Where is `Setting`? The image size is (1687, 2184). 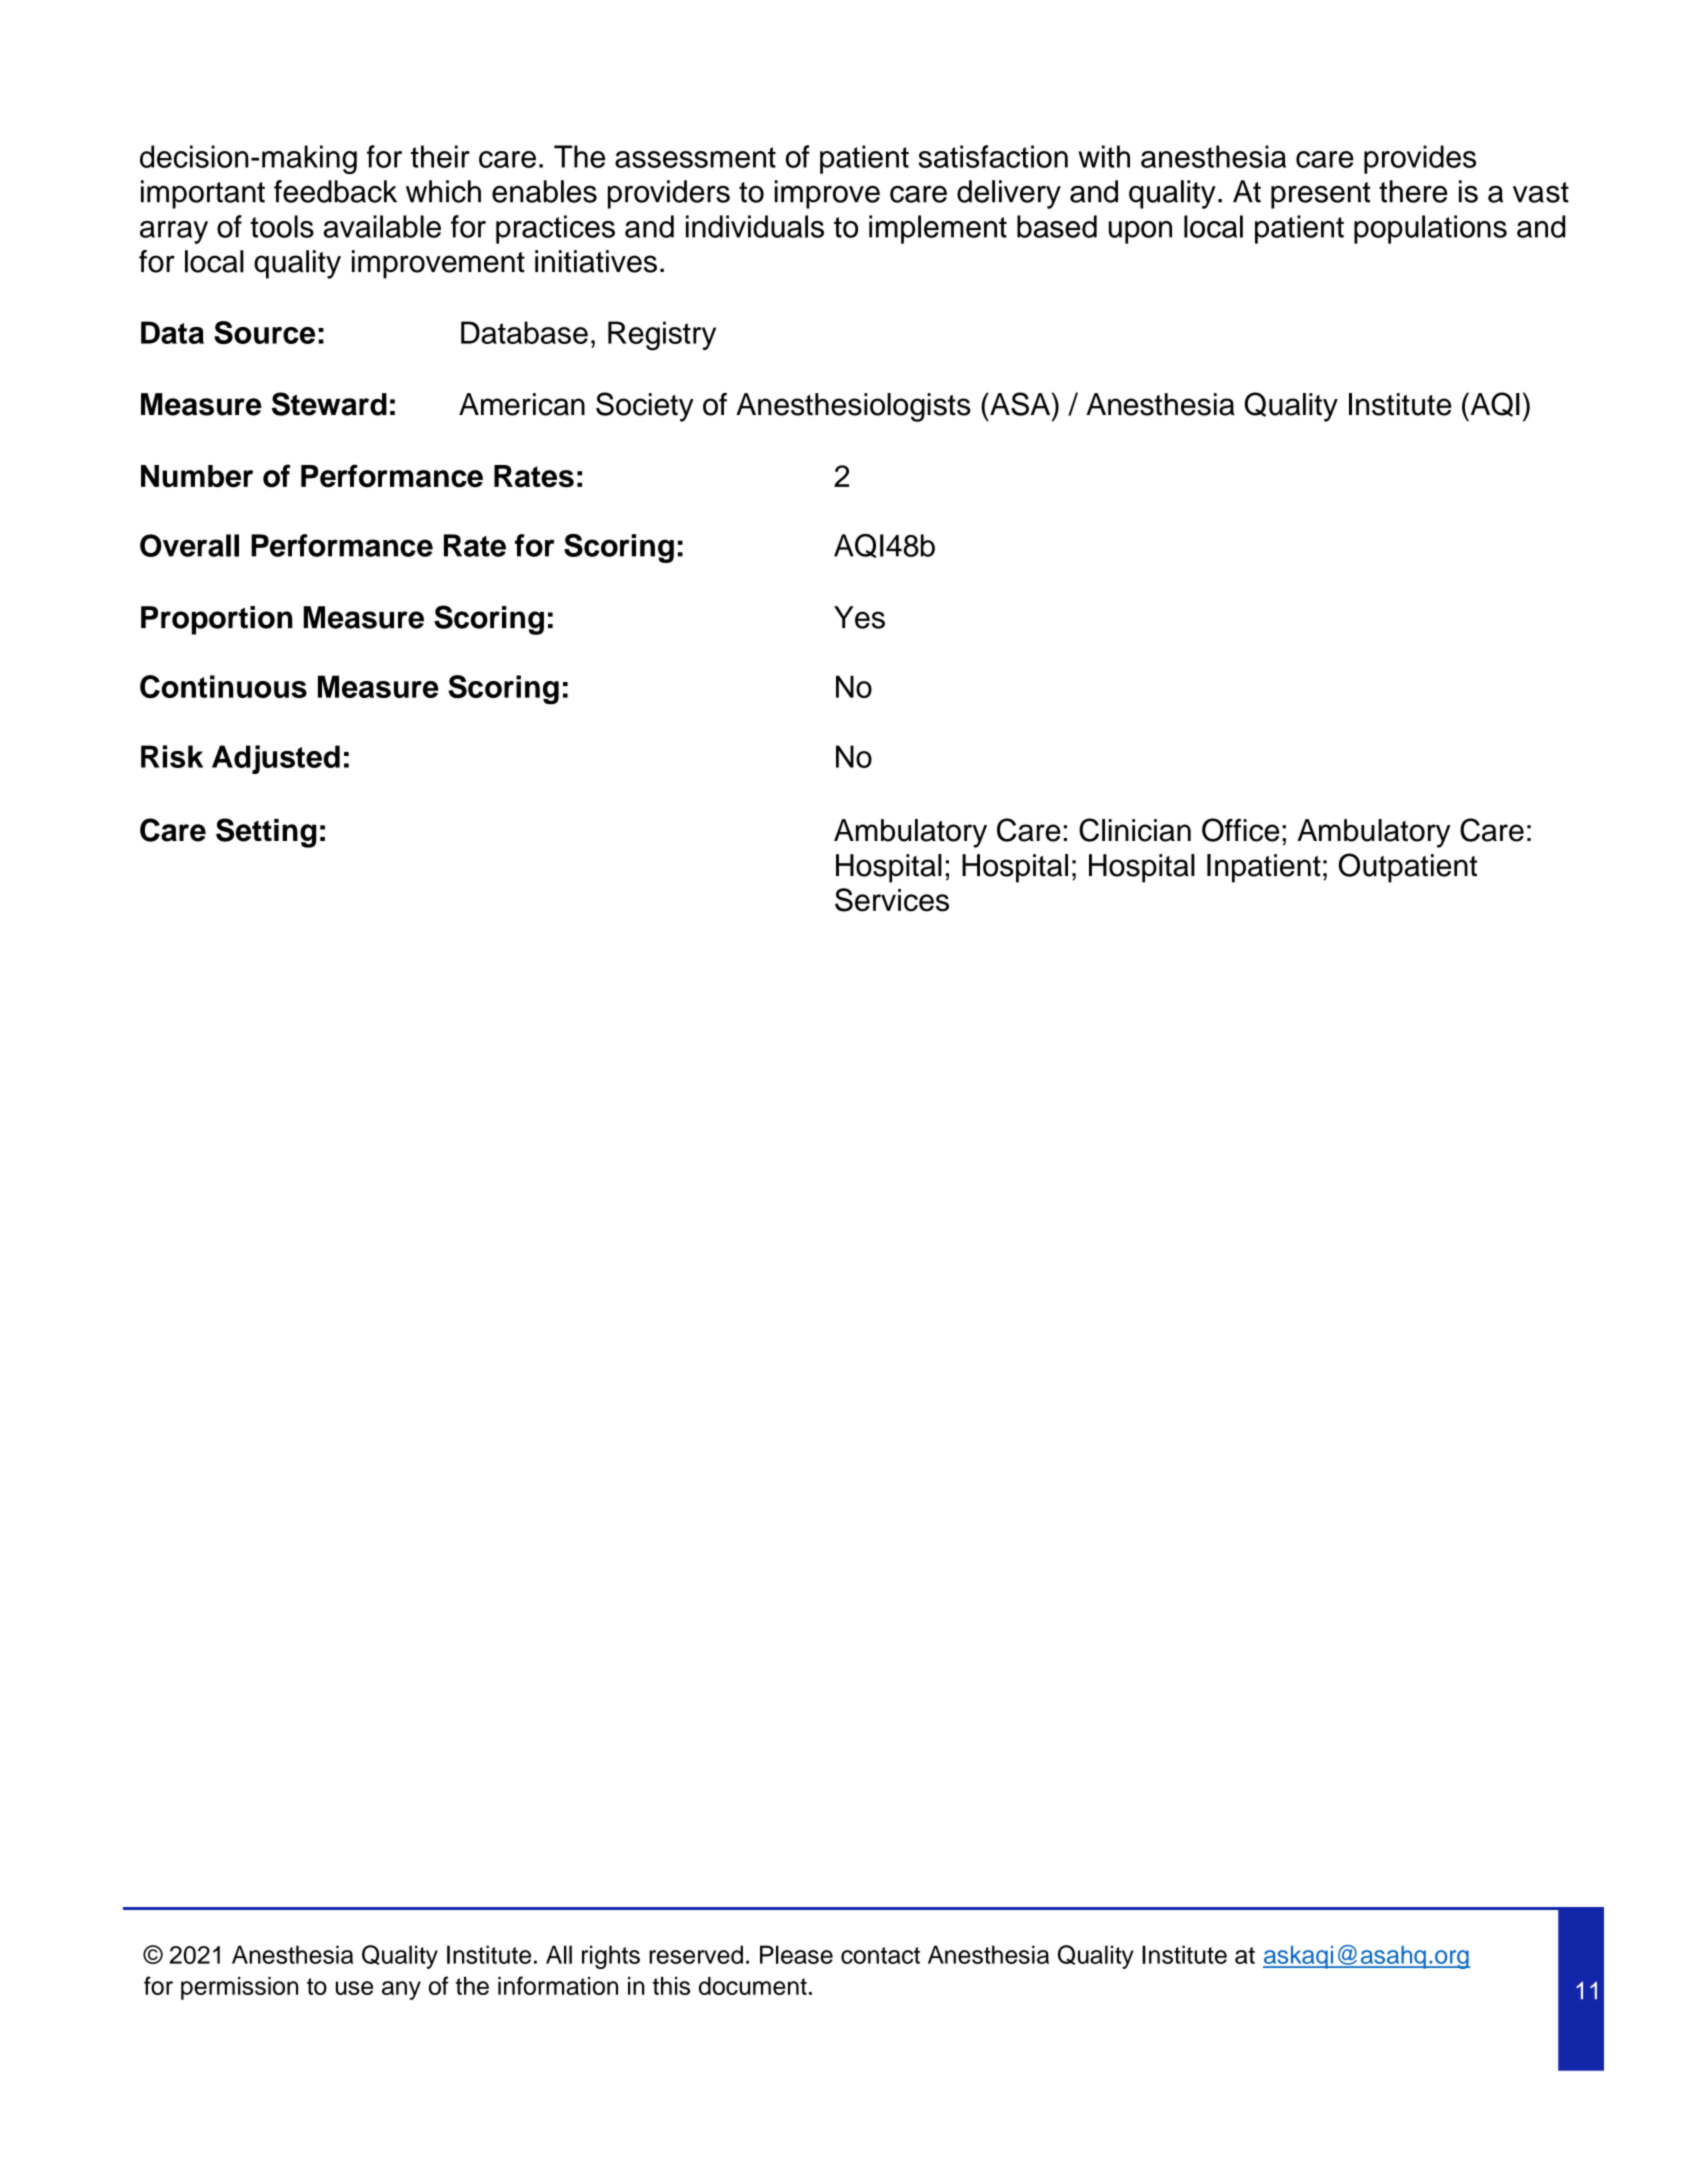
Setting is located at coordinates (266, 833).
